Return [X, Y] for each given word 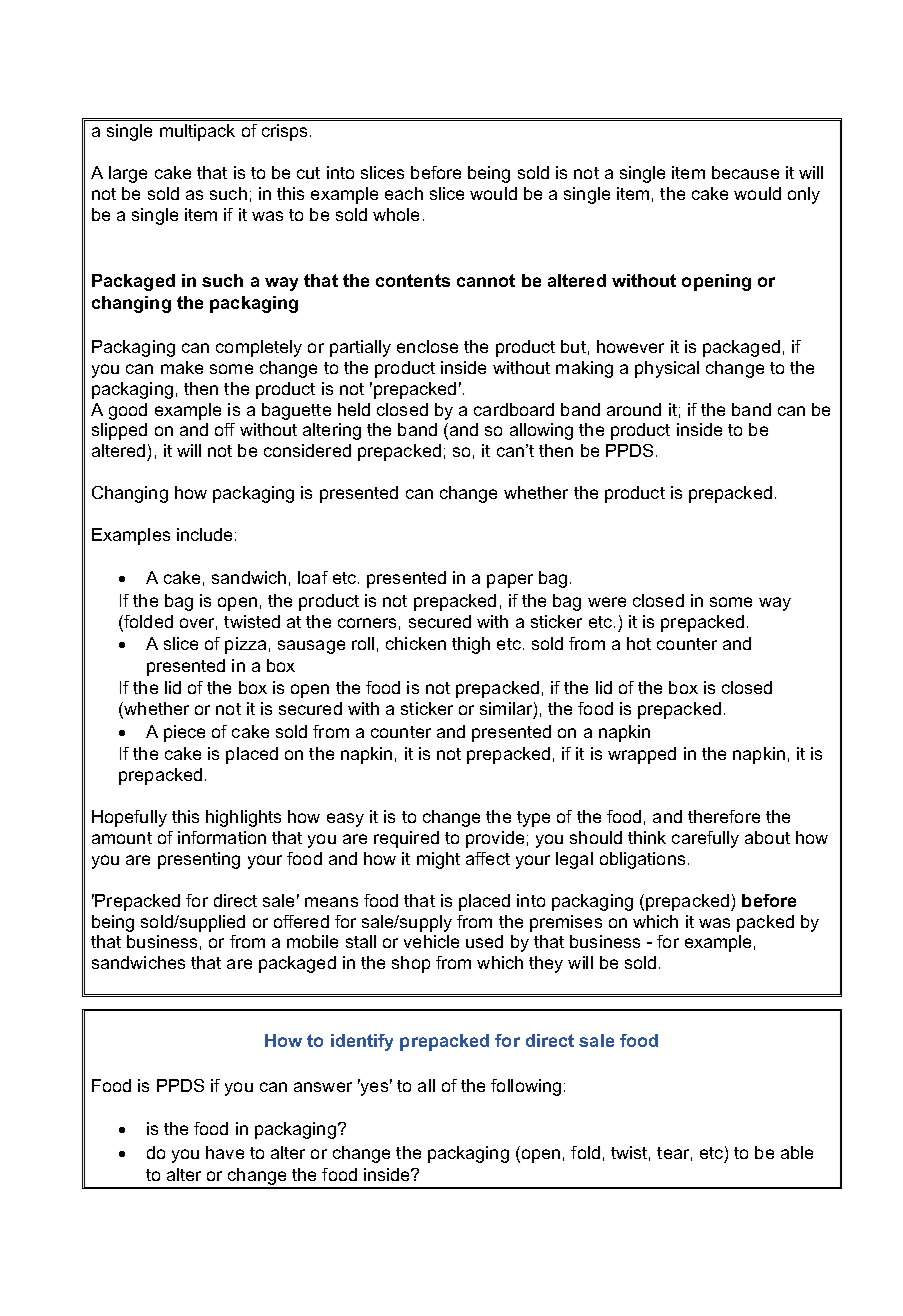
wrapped [642, 755]
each [404, 193]
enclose [427, 346]
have [225, 1152]
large [128, 174]
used [484, 941]
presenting [199, 860]
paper [510, 581]
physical [667, 369]
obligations [642, 860]
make [182, 367]
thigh [471, 645]
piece [184, 733]
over [198, 624]
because [745, 172]
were [607, 602]
